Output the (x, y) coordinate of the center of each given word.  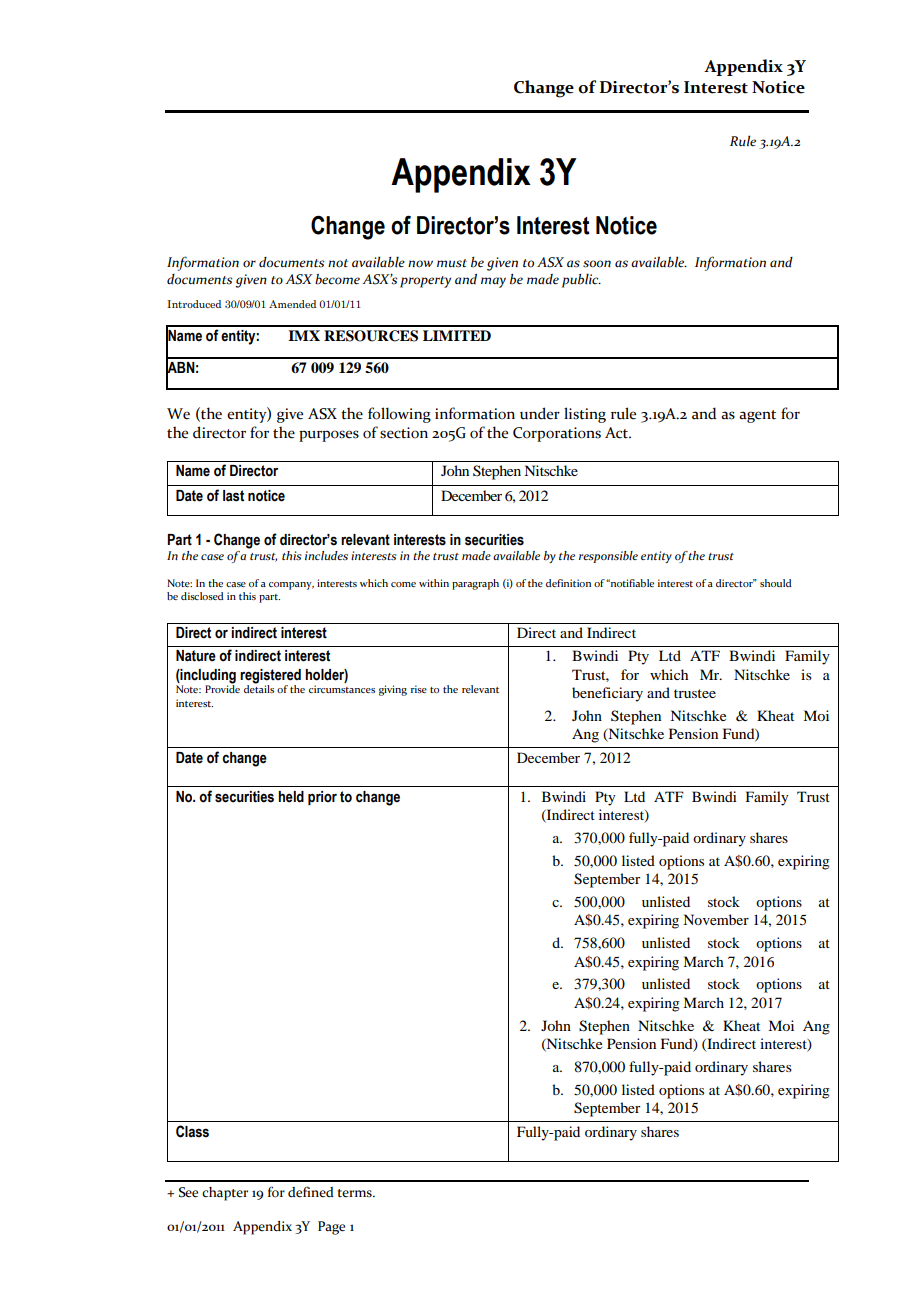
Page (331, 1228)
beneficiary (607, 694)
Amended (292, 304)
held (291, 797)
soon (597, 264)
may (493, 282)
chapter (225, 1194)
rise (419, 689)
